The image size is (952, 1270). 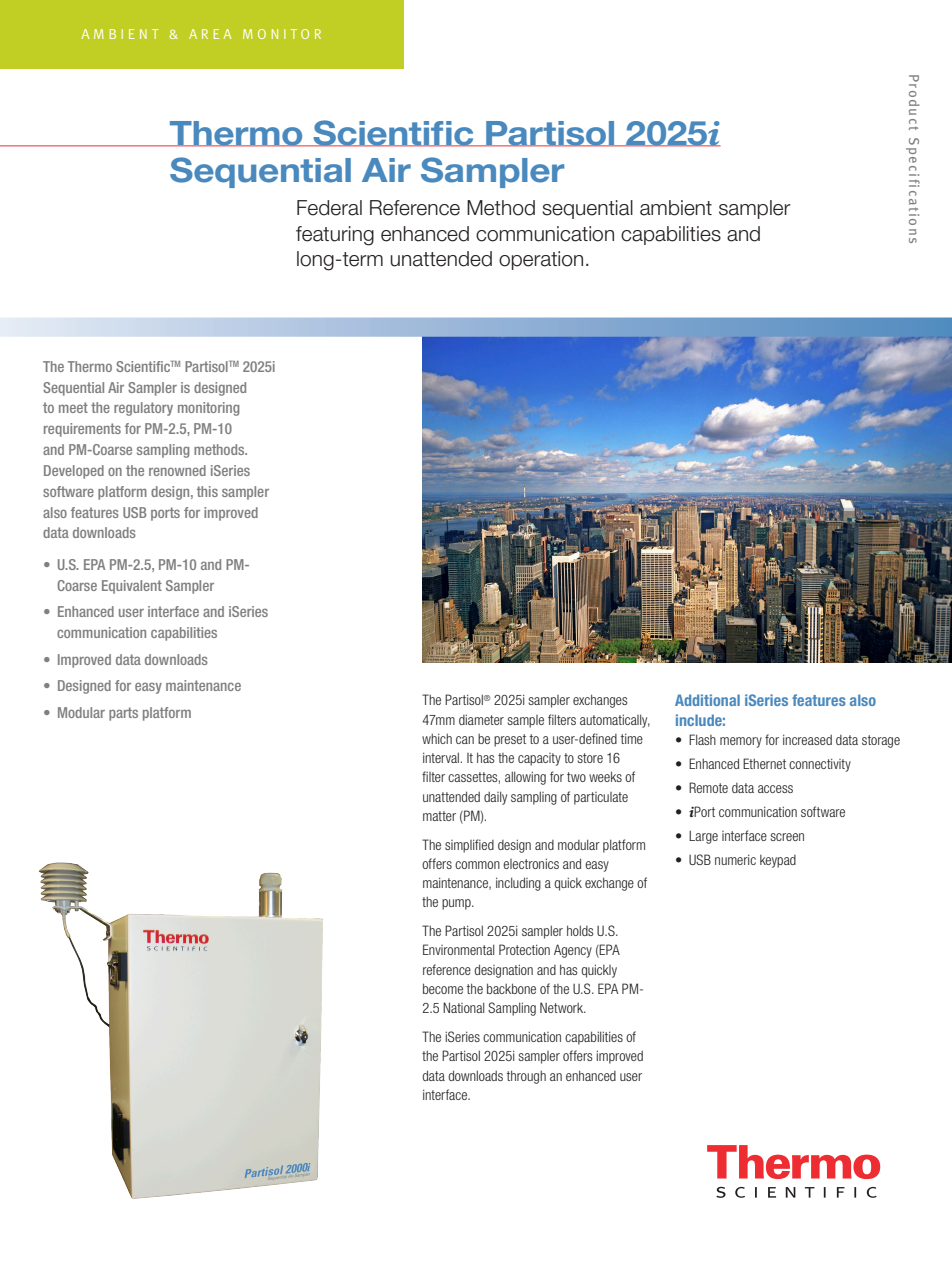 What do you see at coordinates (329, 208) in the screenshot?
I see `Federal` at bounding box center [329, 208].
